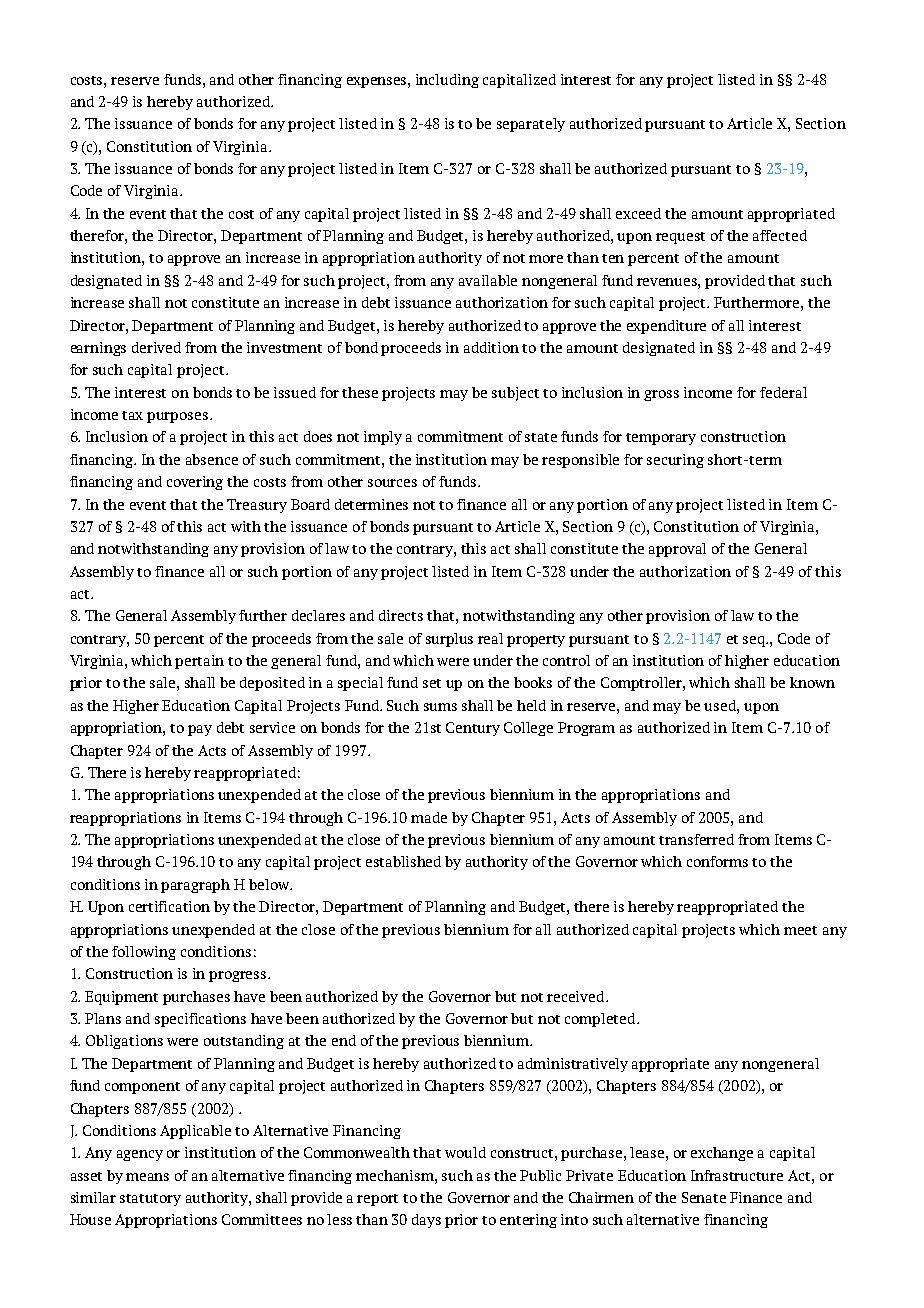 This screenshot has width=924, height=1308. What do you see at coordinates (638, 213) in the screenshot?
I see `exceed` at bounding box center [638, 213].
